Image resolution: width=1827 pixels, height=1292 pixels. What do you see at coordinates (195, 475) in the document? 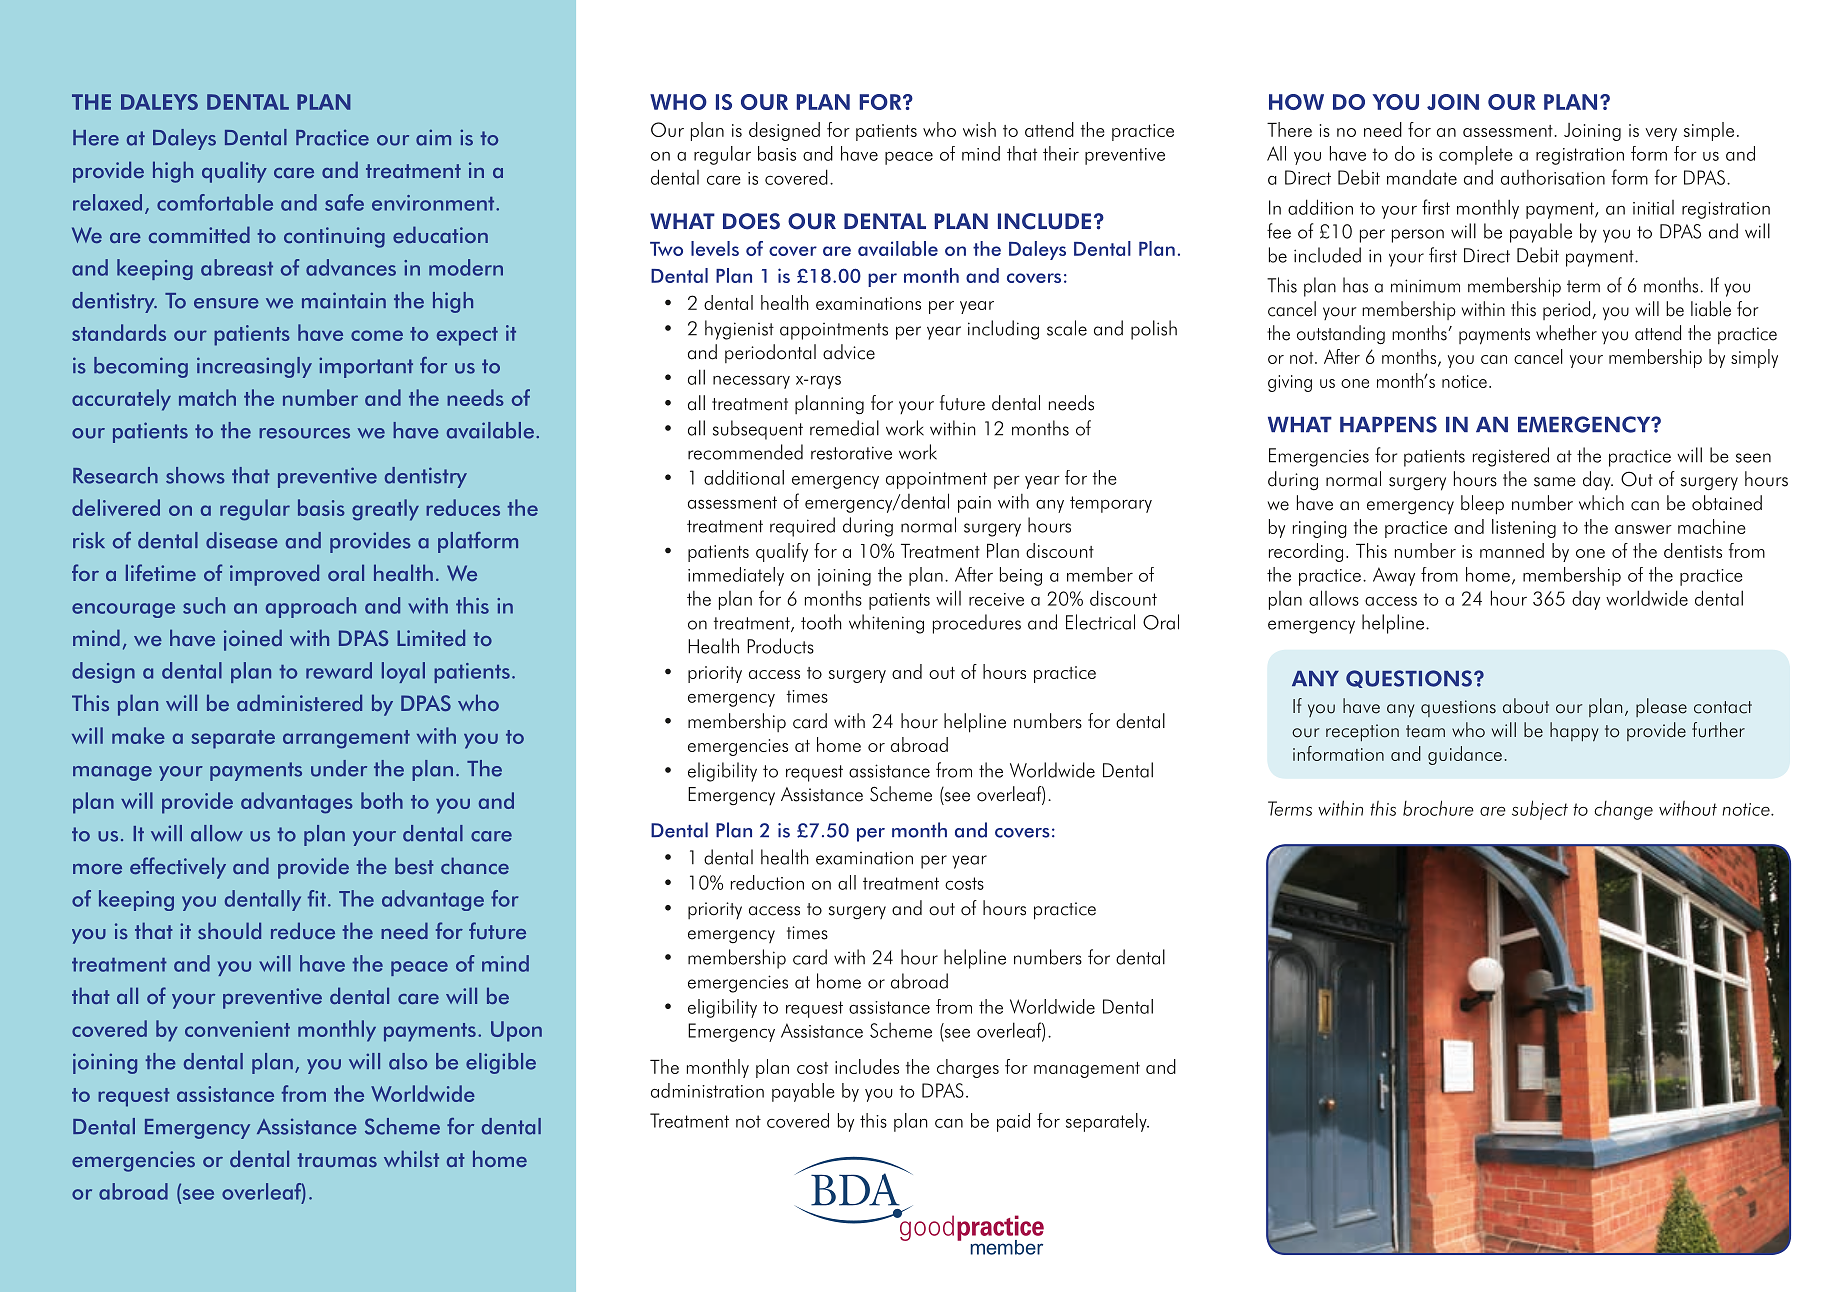
I see `shows` at bounding box center [195, 475].
